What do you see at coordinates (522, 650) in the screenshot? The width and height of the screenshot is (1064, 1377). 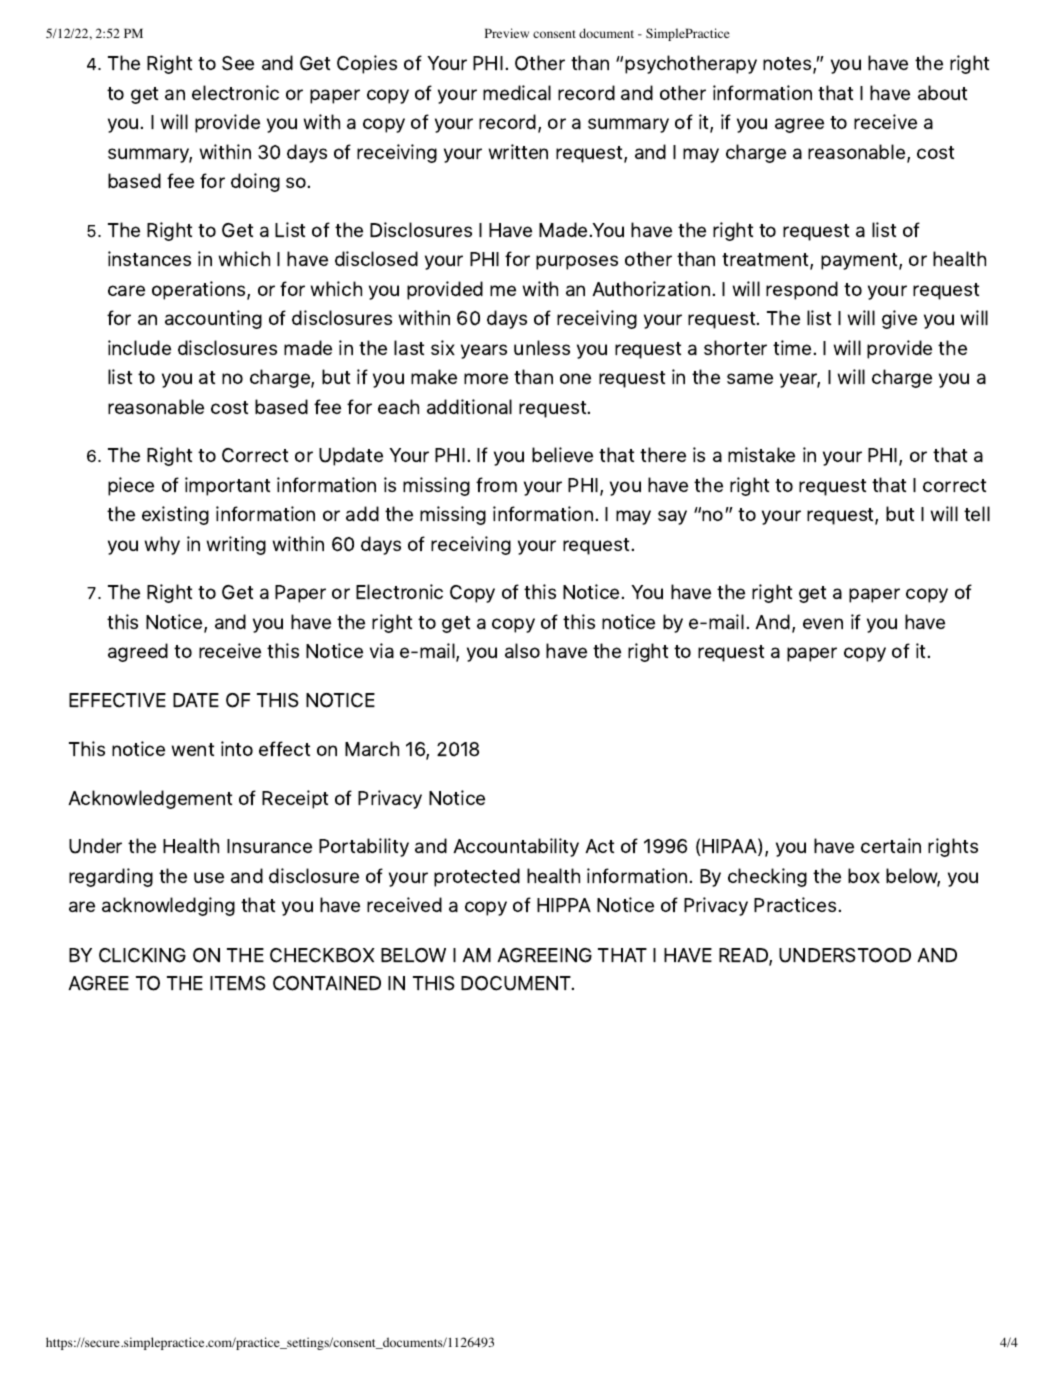 I see `also` at bounding box center [522, 650].
